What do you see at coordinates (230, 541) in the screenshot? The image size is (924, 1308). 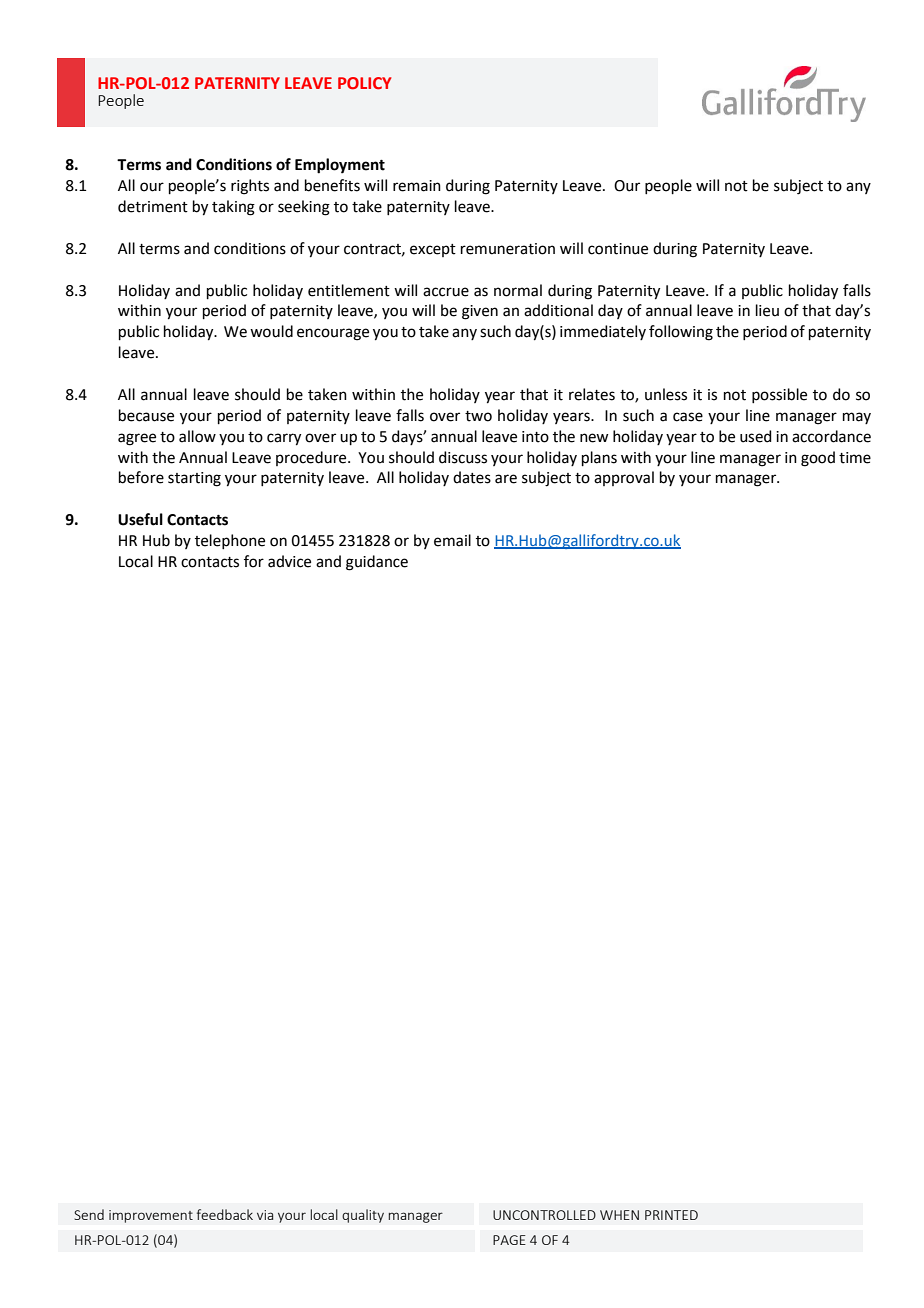 I see `telephone` at bounding box center [230, 541].
